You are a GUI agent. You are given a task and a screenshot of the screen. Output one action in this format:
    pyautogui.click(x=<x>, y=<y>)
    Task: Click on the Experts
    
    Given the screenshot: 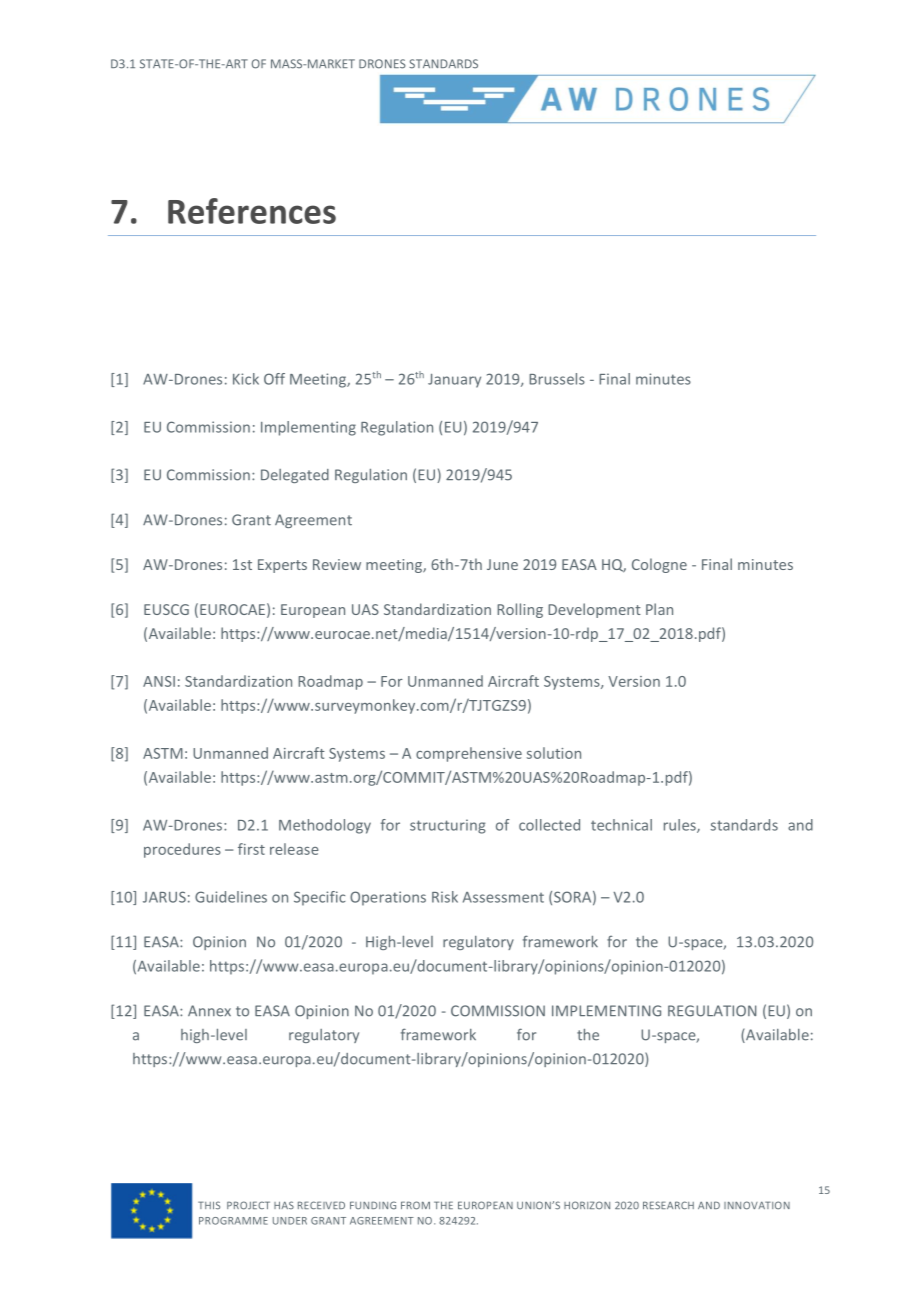 What is the action you would take?
    pyautogui.click(x=282, y=566)
